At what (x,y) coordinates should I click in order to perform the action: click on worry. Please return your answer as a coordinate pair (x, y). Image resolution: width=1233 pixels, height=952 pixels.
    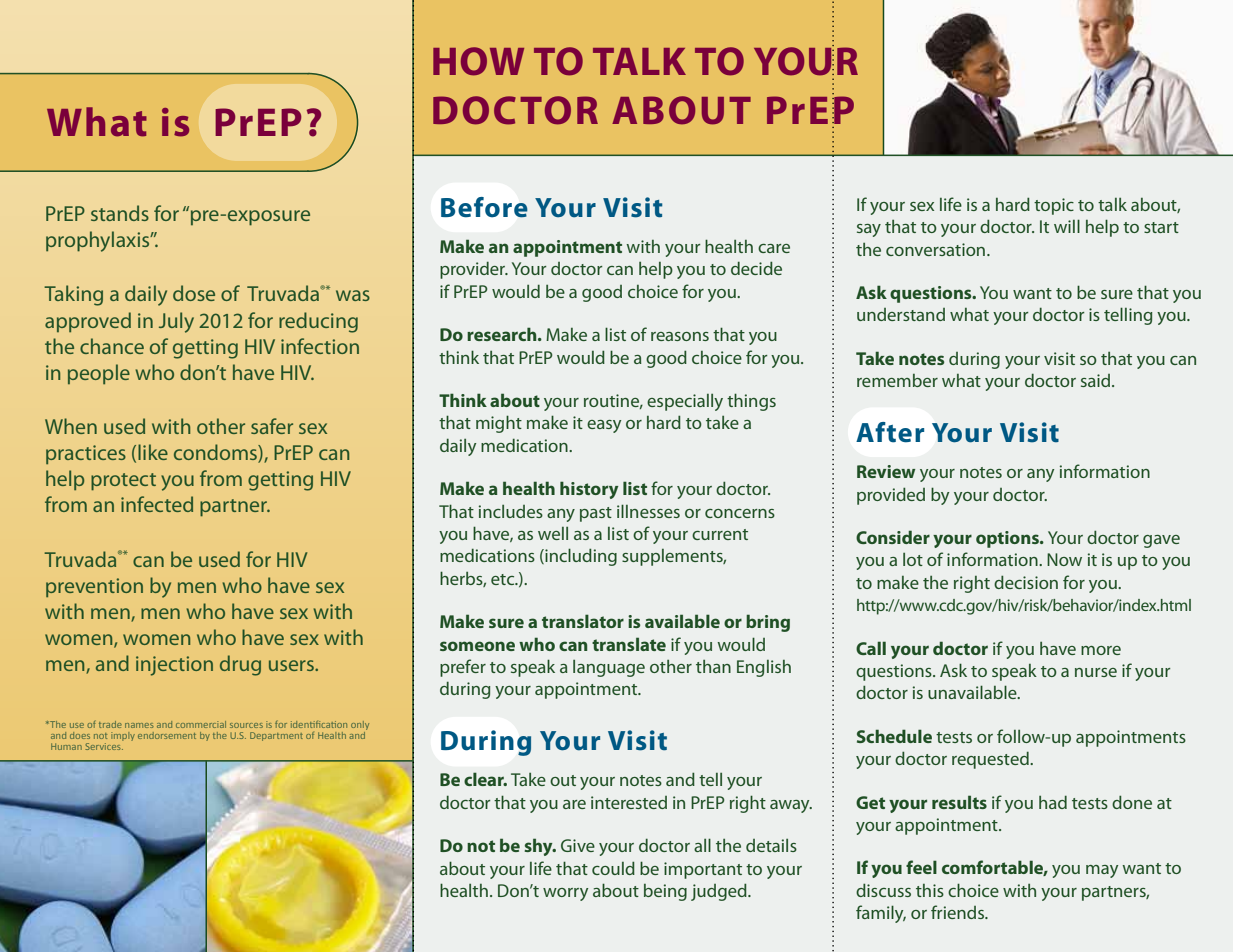
    Looking at the image, I should click on (565, 894).
